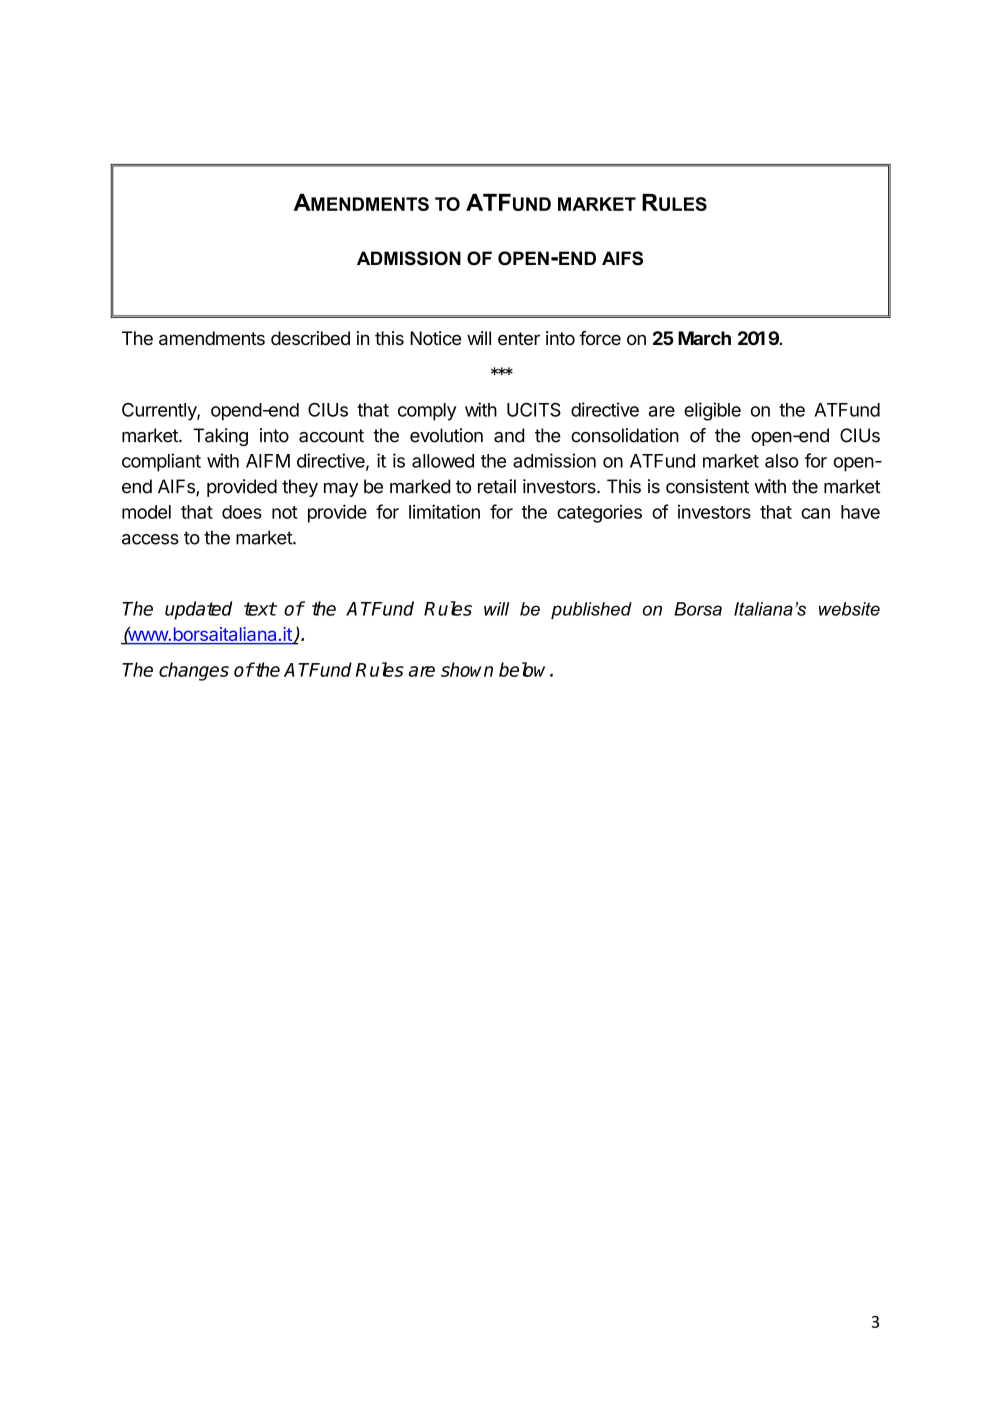  Describe the element at coordinates (704, 338) in the document. I see `March` at that location.
